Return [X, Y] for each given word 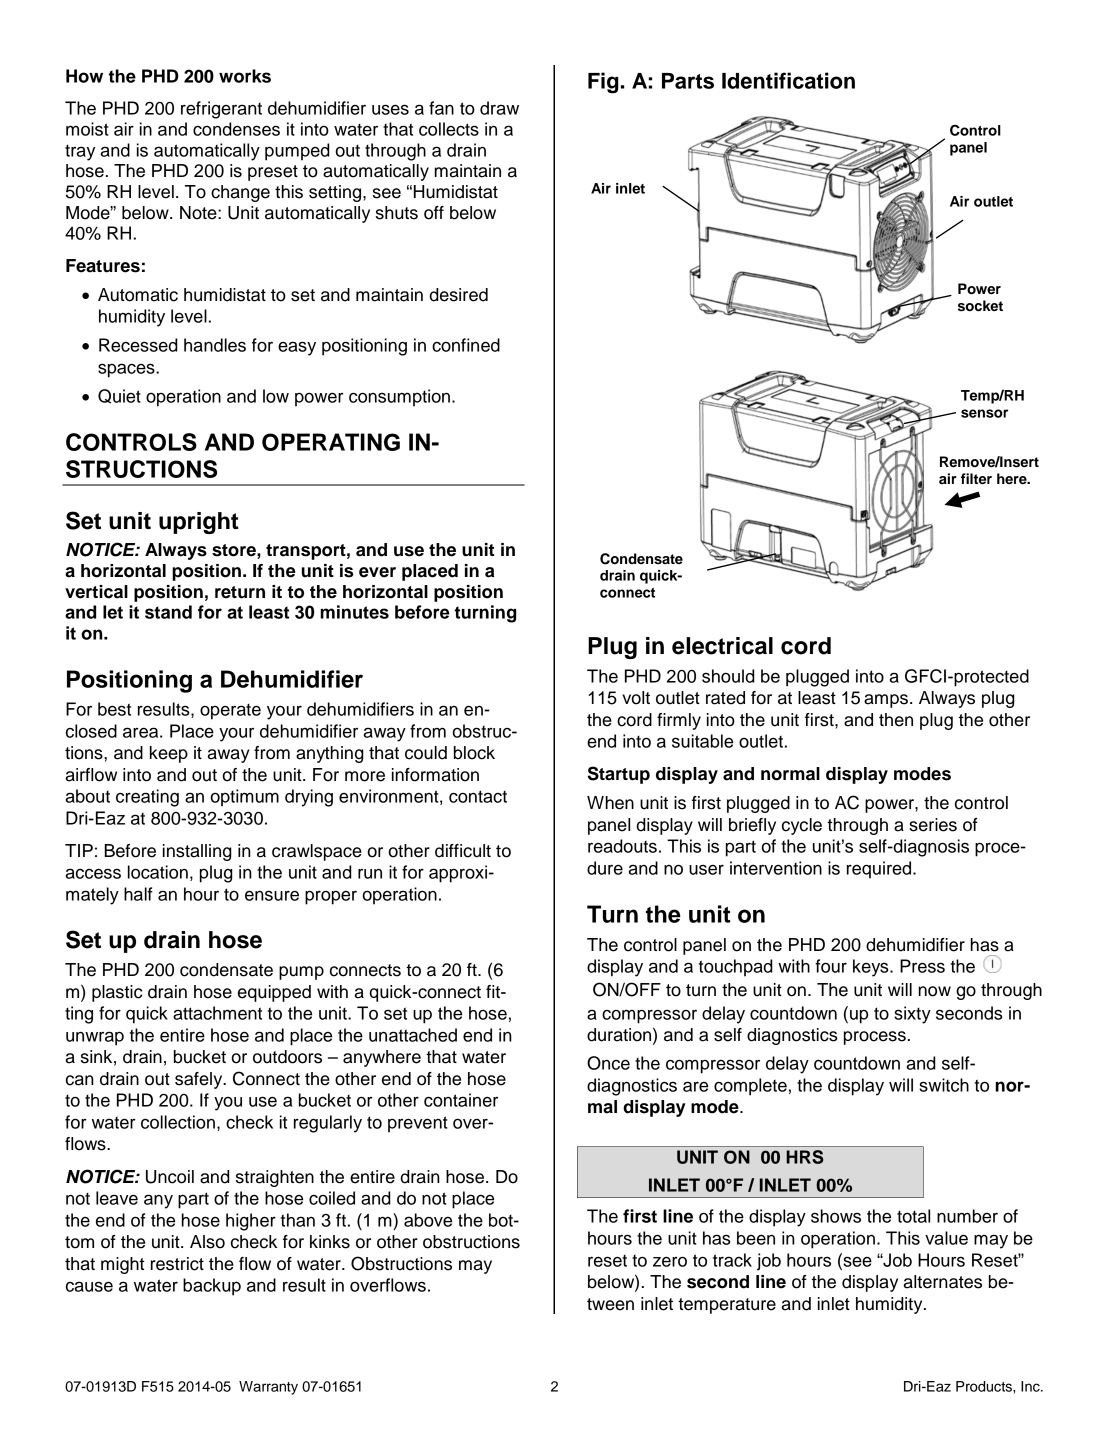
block [474, 753]
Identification [788, 80]
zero [670, 1261]
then [896, 720]
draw [499, 108]
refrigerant [221, 110]
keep [169, 754]
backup [212, 1287]
